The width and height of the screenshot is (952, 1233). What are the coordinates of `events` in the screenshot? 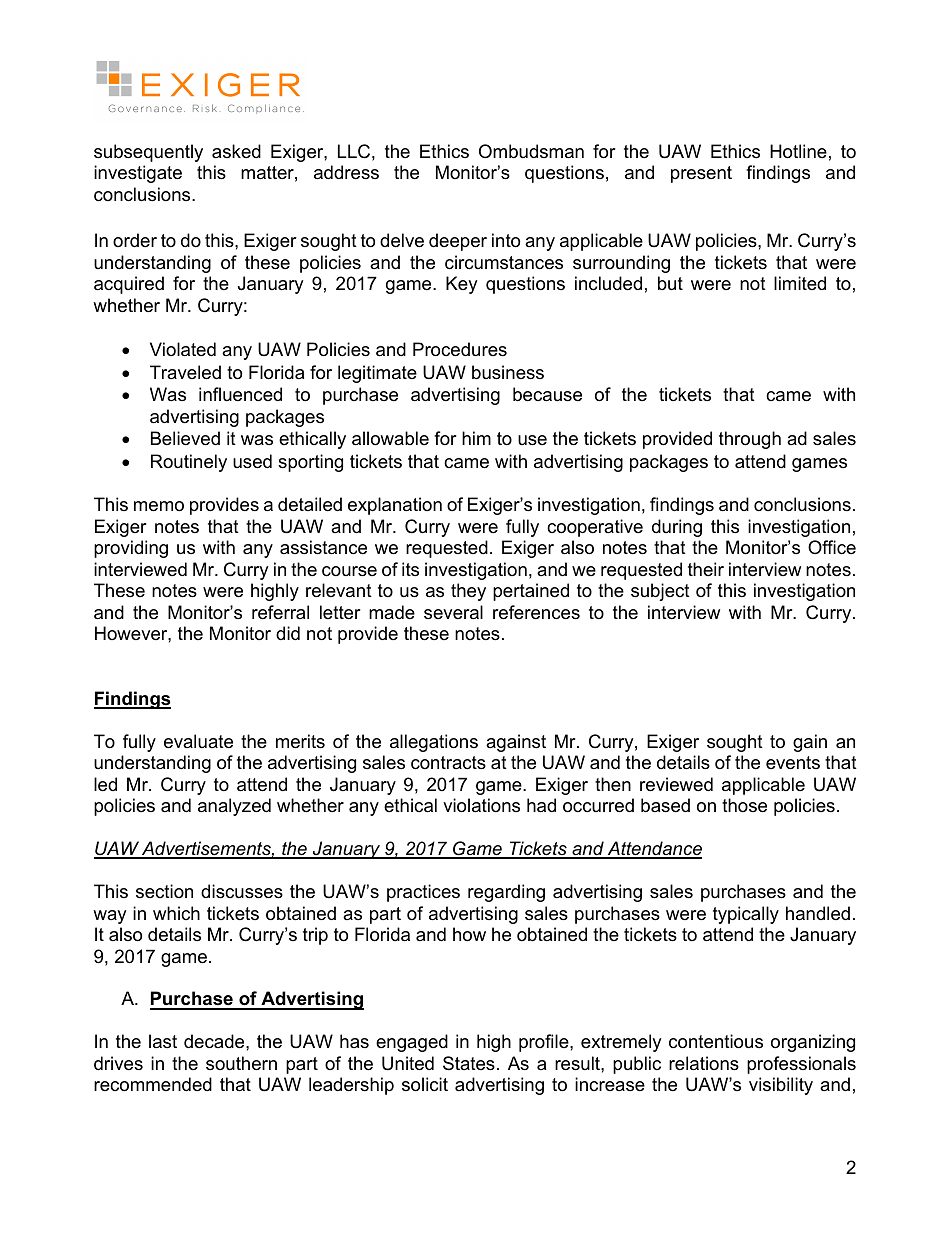 It's located at (793, 763).
